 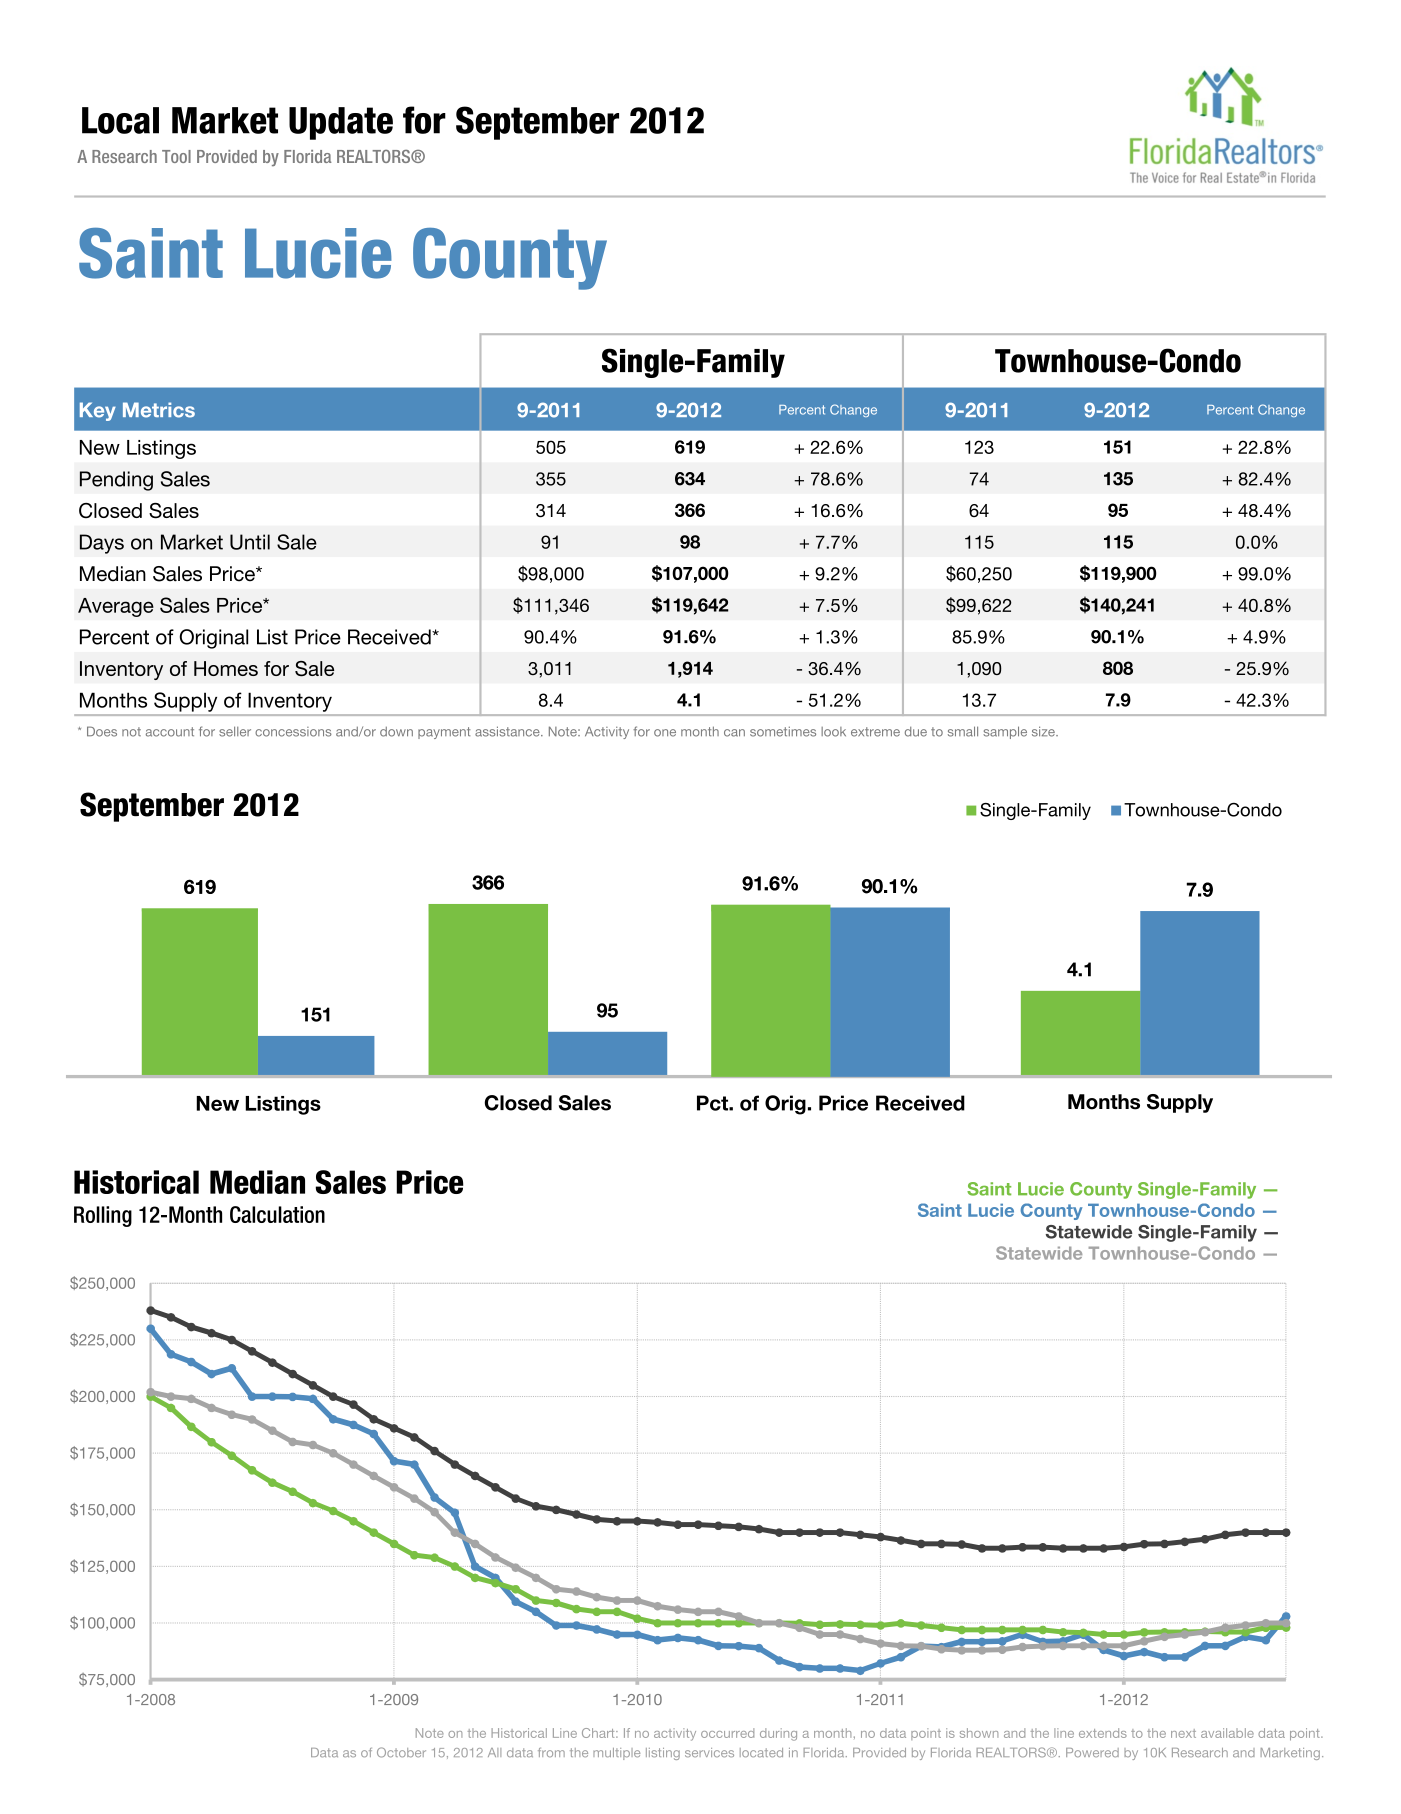 What do you see at coordinates (277, 1214) in the page?
I see `Calculation` at bounding box center [277, 1214].
